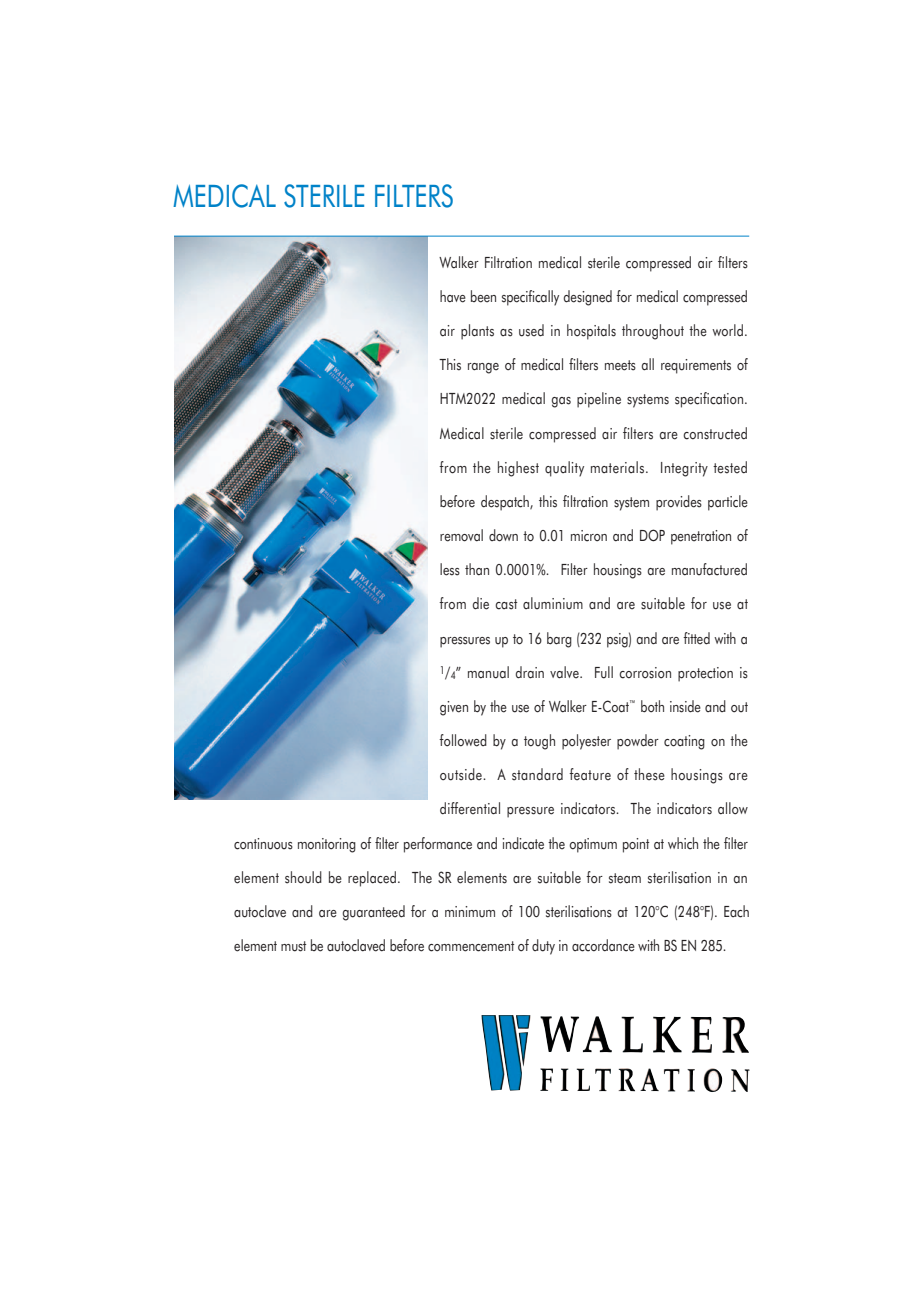  What do you see at coordinates (327, 845) in the screenshot?
I see `monitoring` at bounding box center [327, 845].
